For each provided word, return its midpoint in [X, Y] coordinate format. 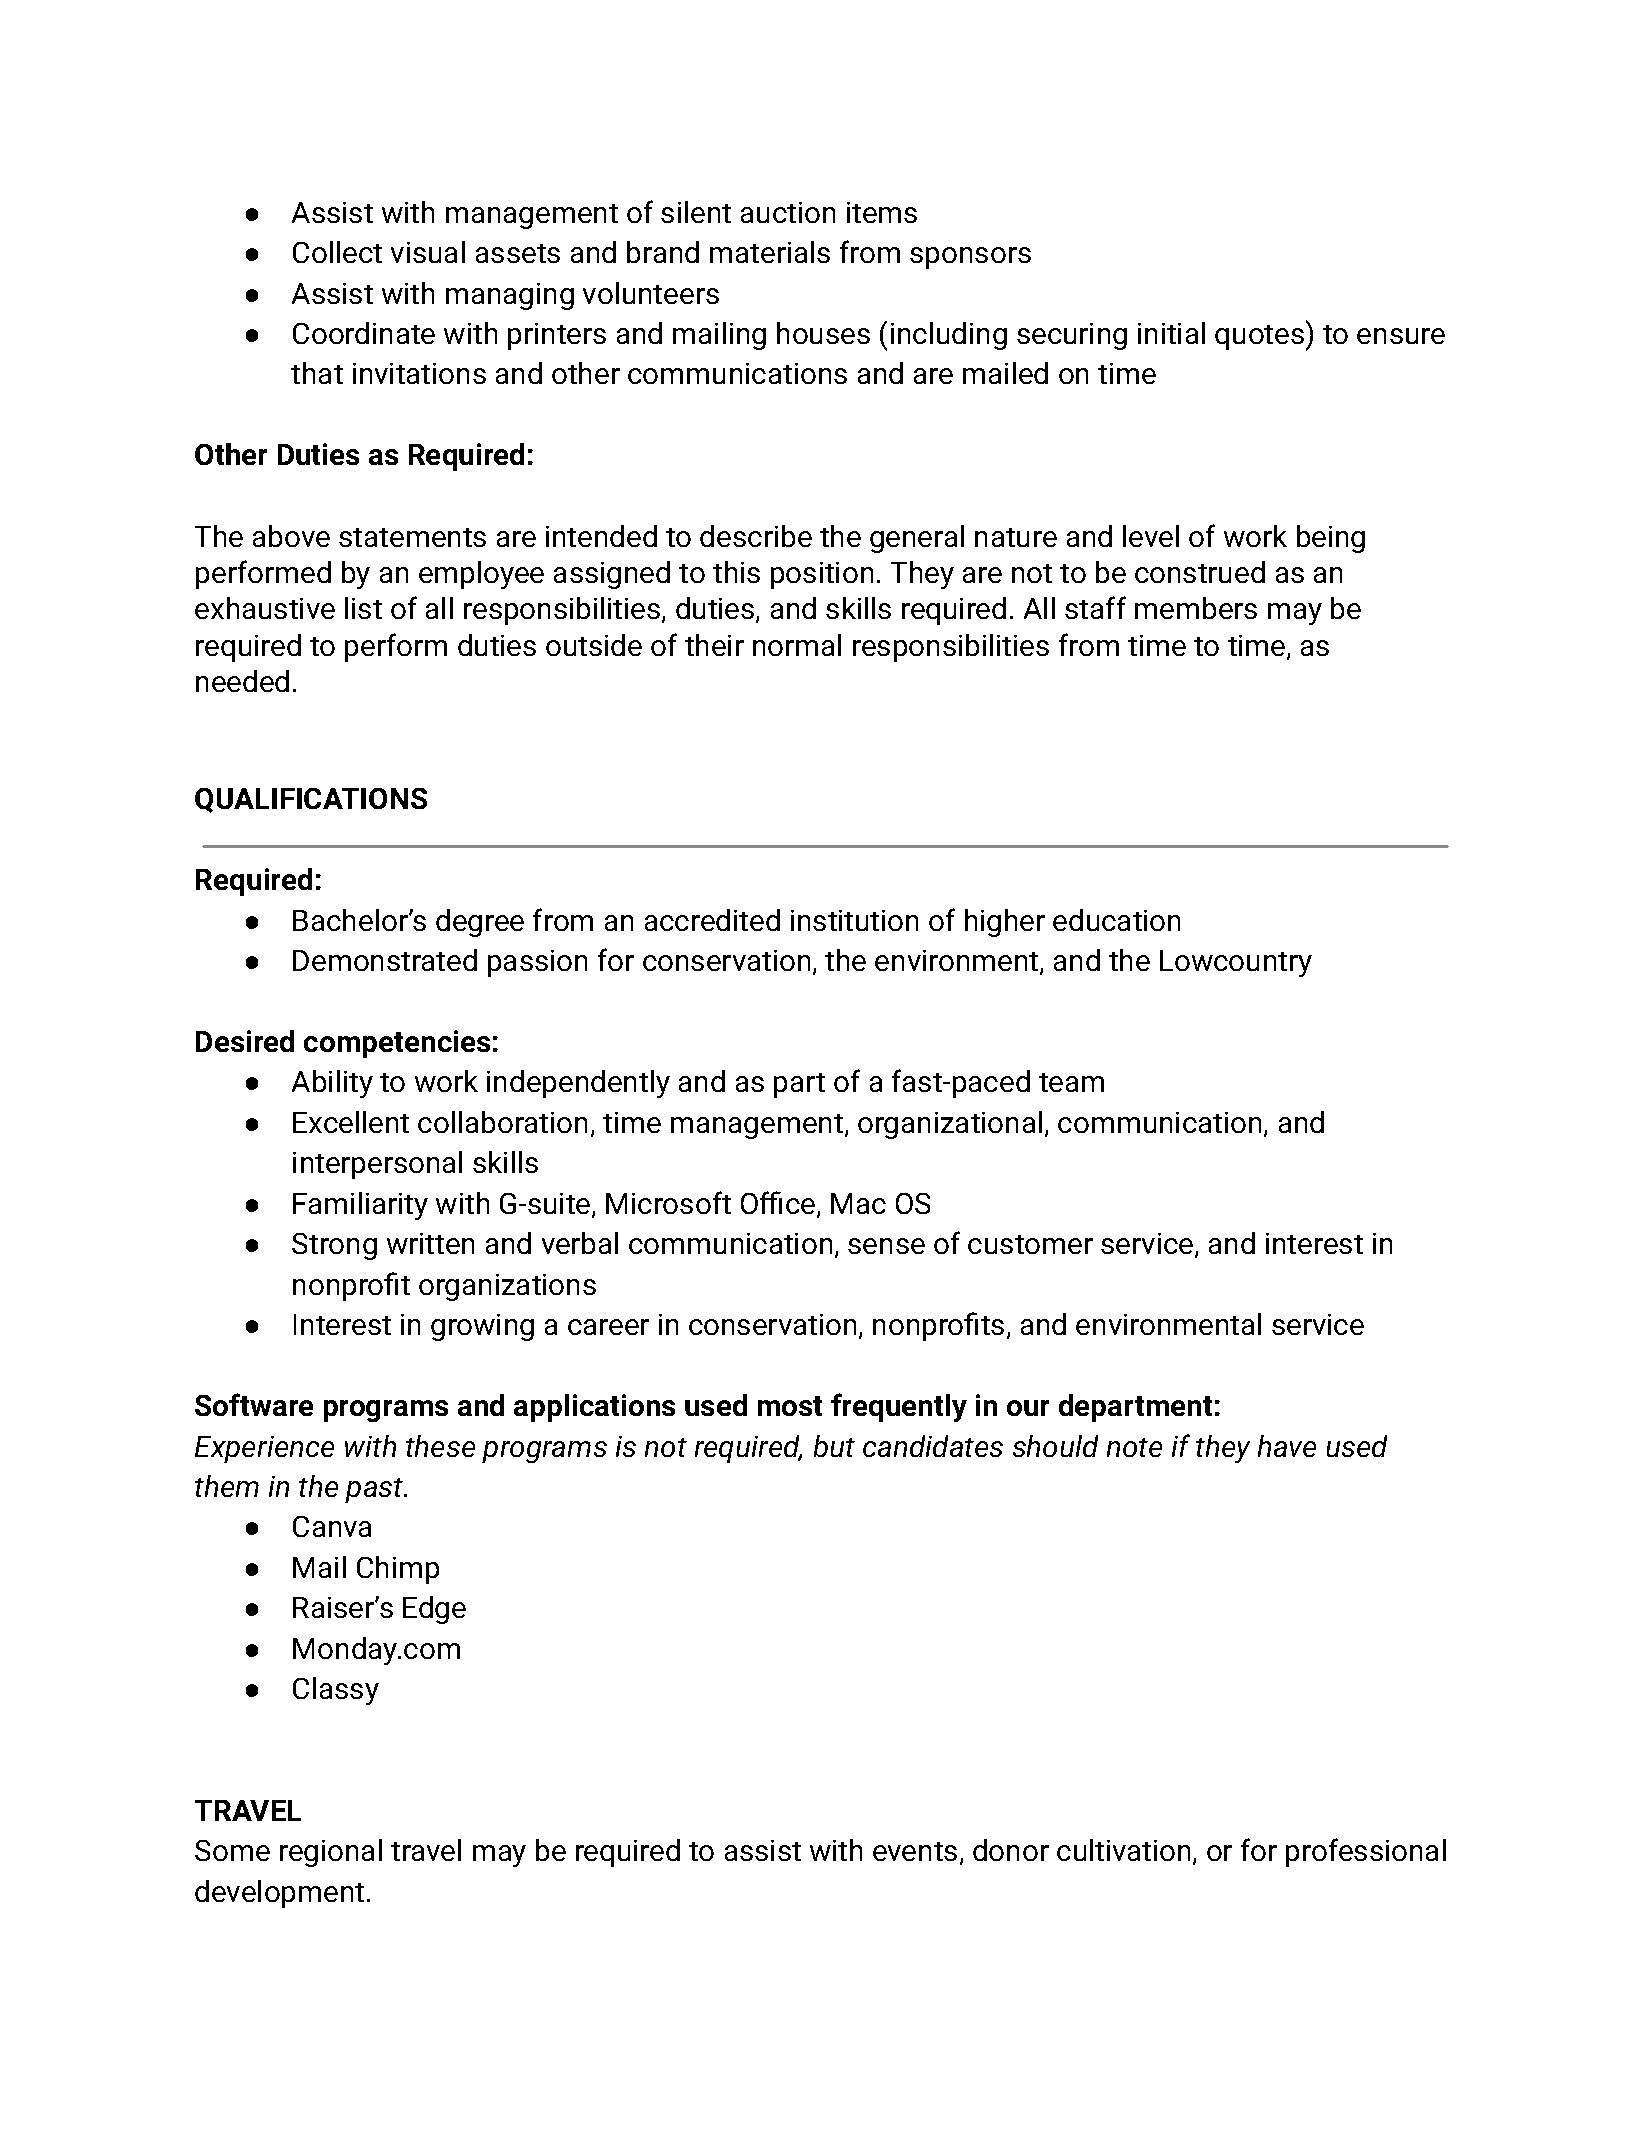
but [834, 1446]
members [1196, 608]
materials [770, 252]
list [363, 608]
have [1287, 1446]
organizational [950, 1125]
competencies [397, 1044]
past [375, 1490]
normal [797, 645]
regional [331, 1853]
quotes [1259, 337]
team [1071, 1082]
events [915, 1851]
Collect [337, 252]
